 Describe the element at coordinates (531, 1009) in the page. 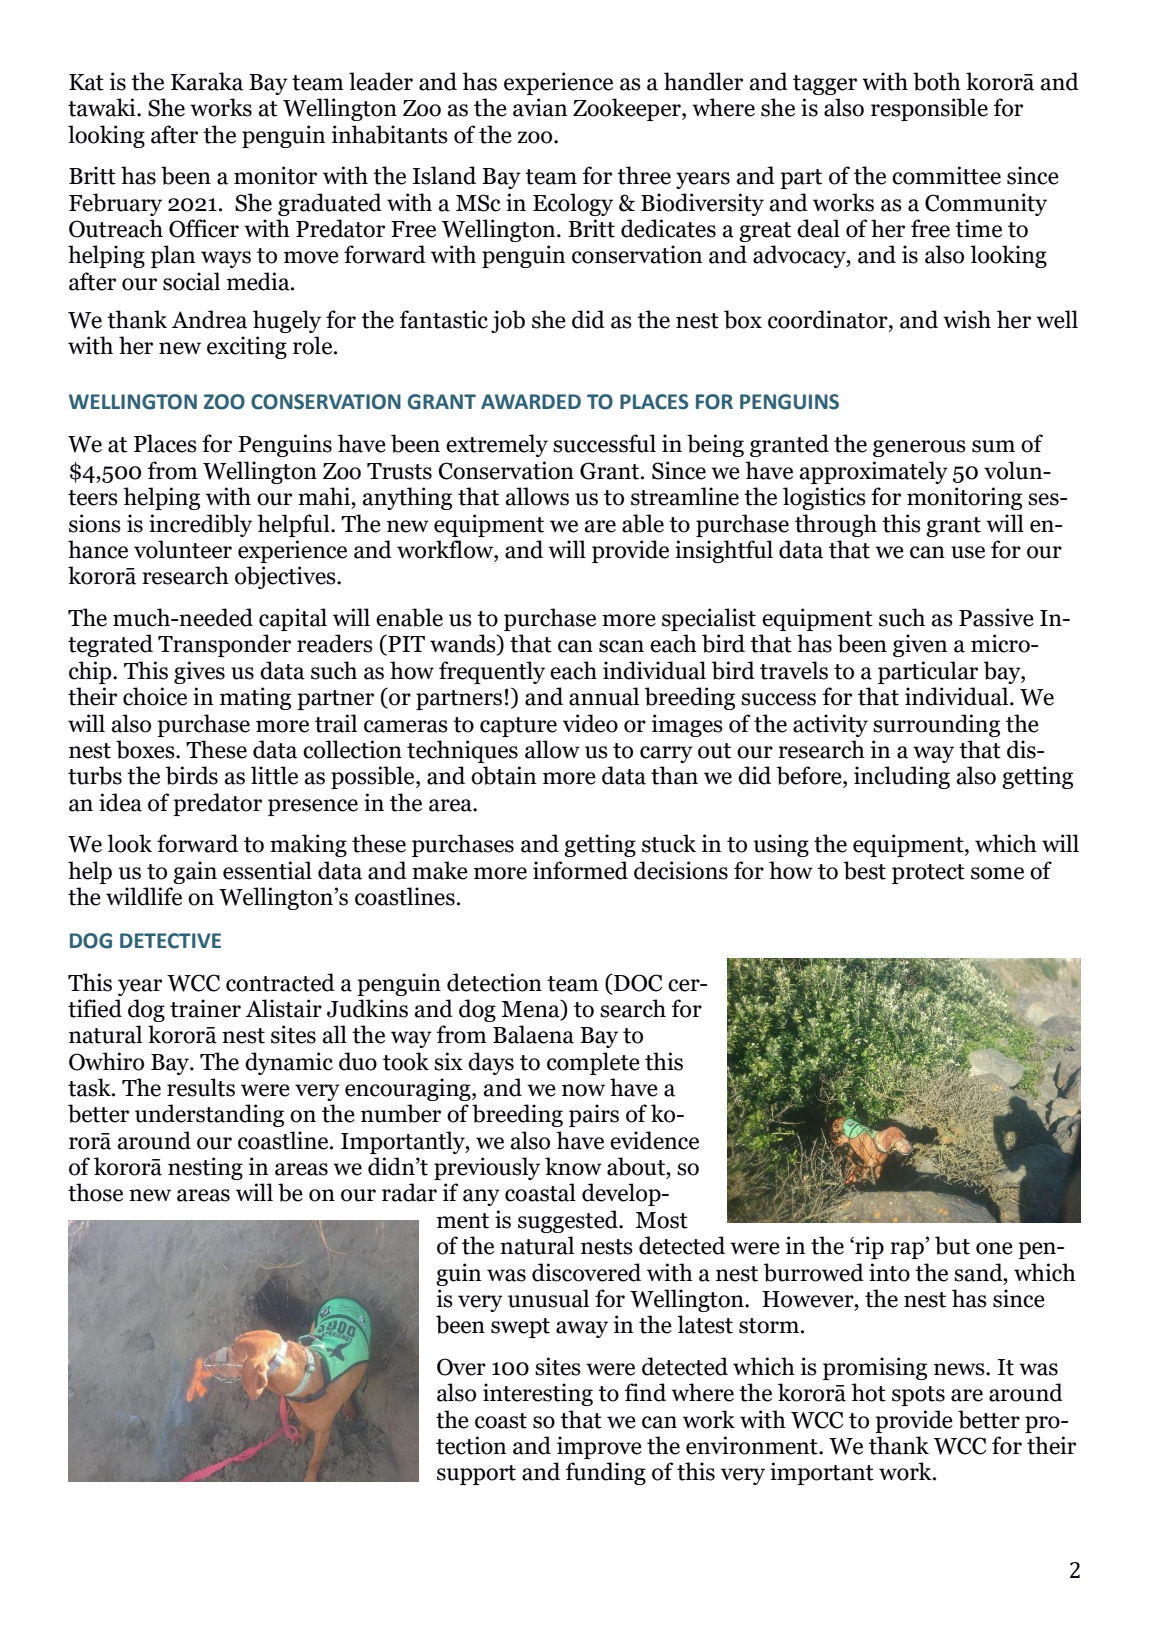

I see `Mena` at that location.
